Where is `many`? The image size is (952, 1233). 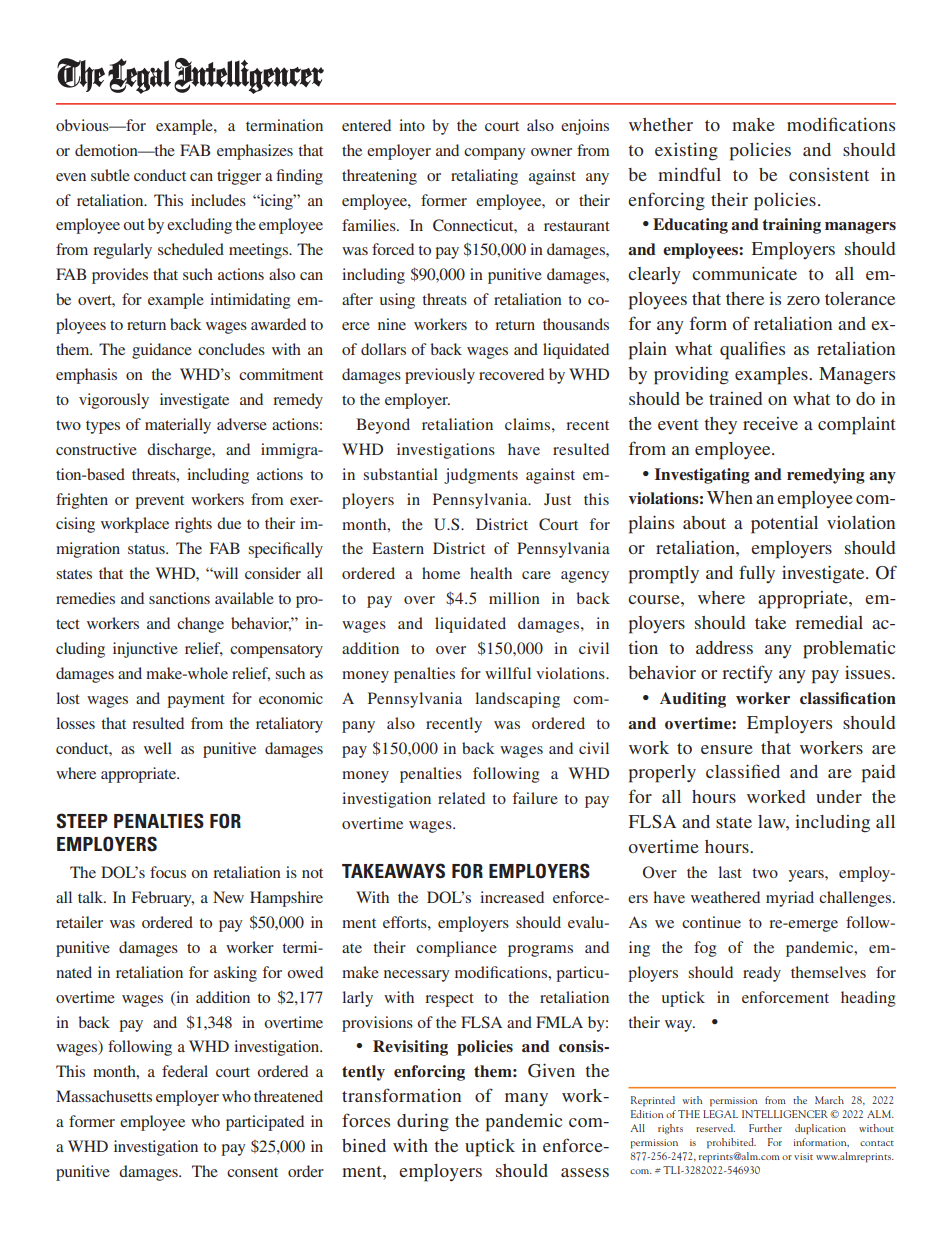
many is located at coordinates (526, 1099).
